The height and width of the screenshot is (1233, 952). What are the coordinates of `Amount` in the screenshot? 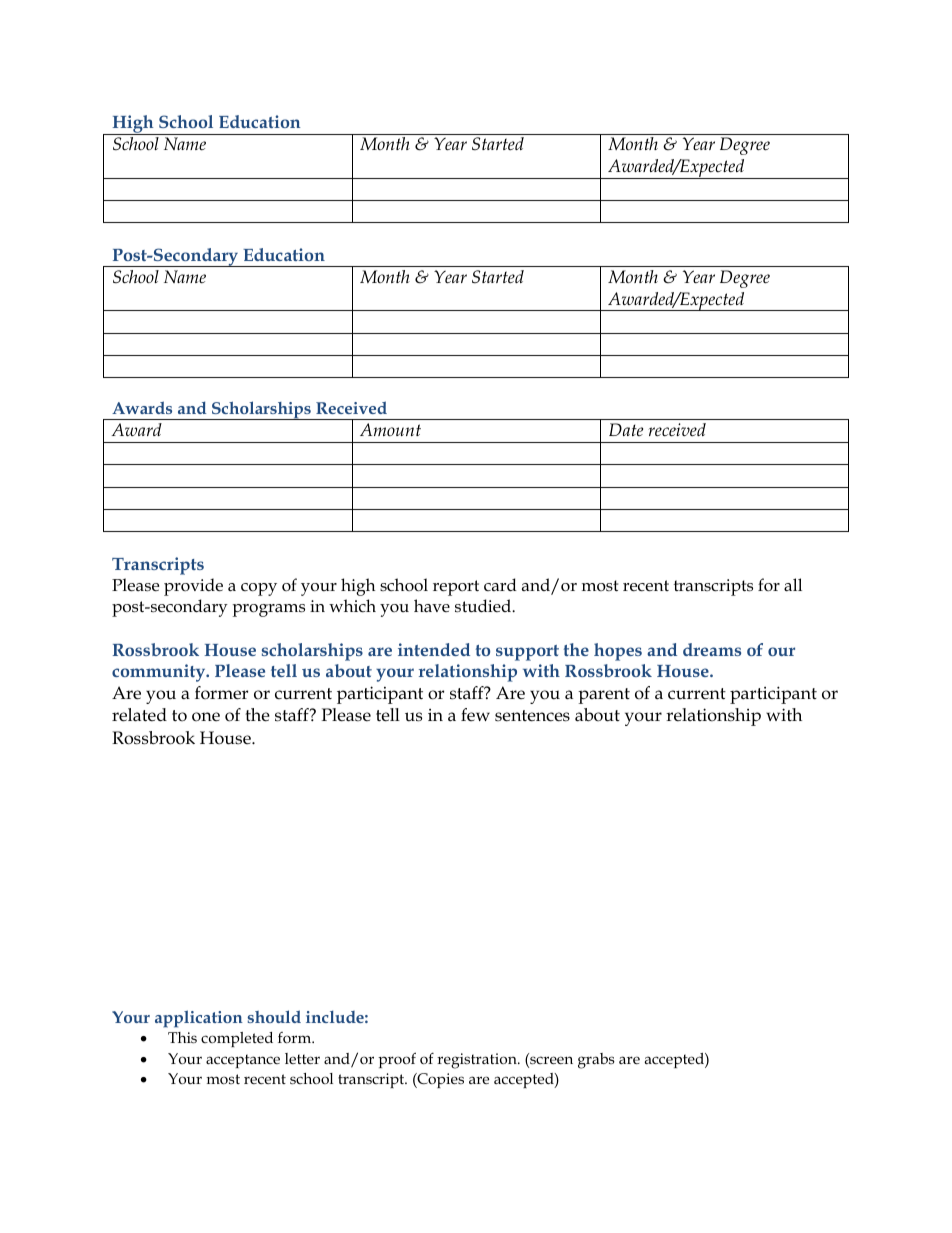 It's located at (390, 429).
